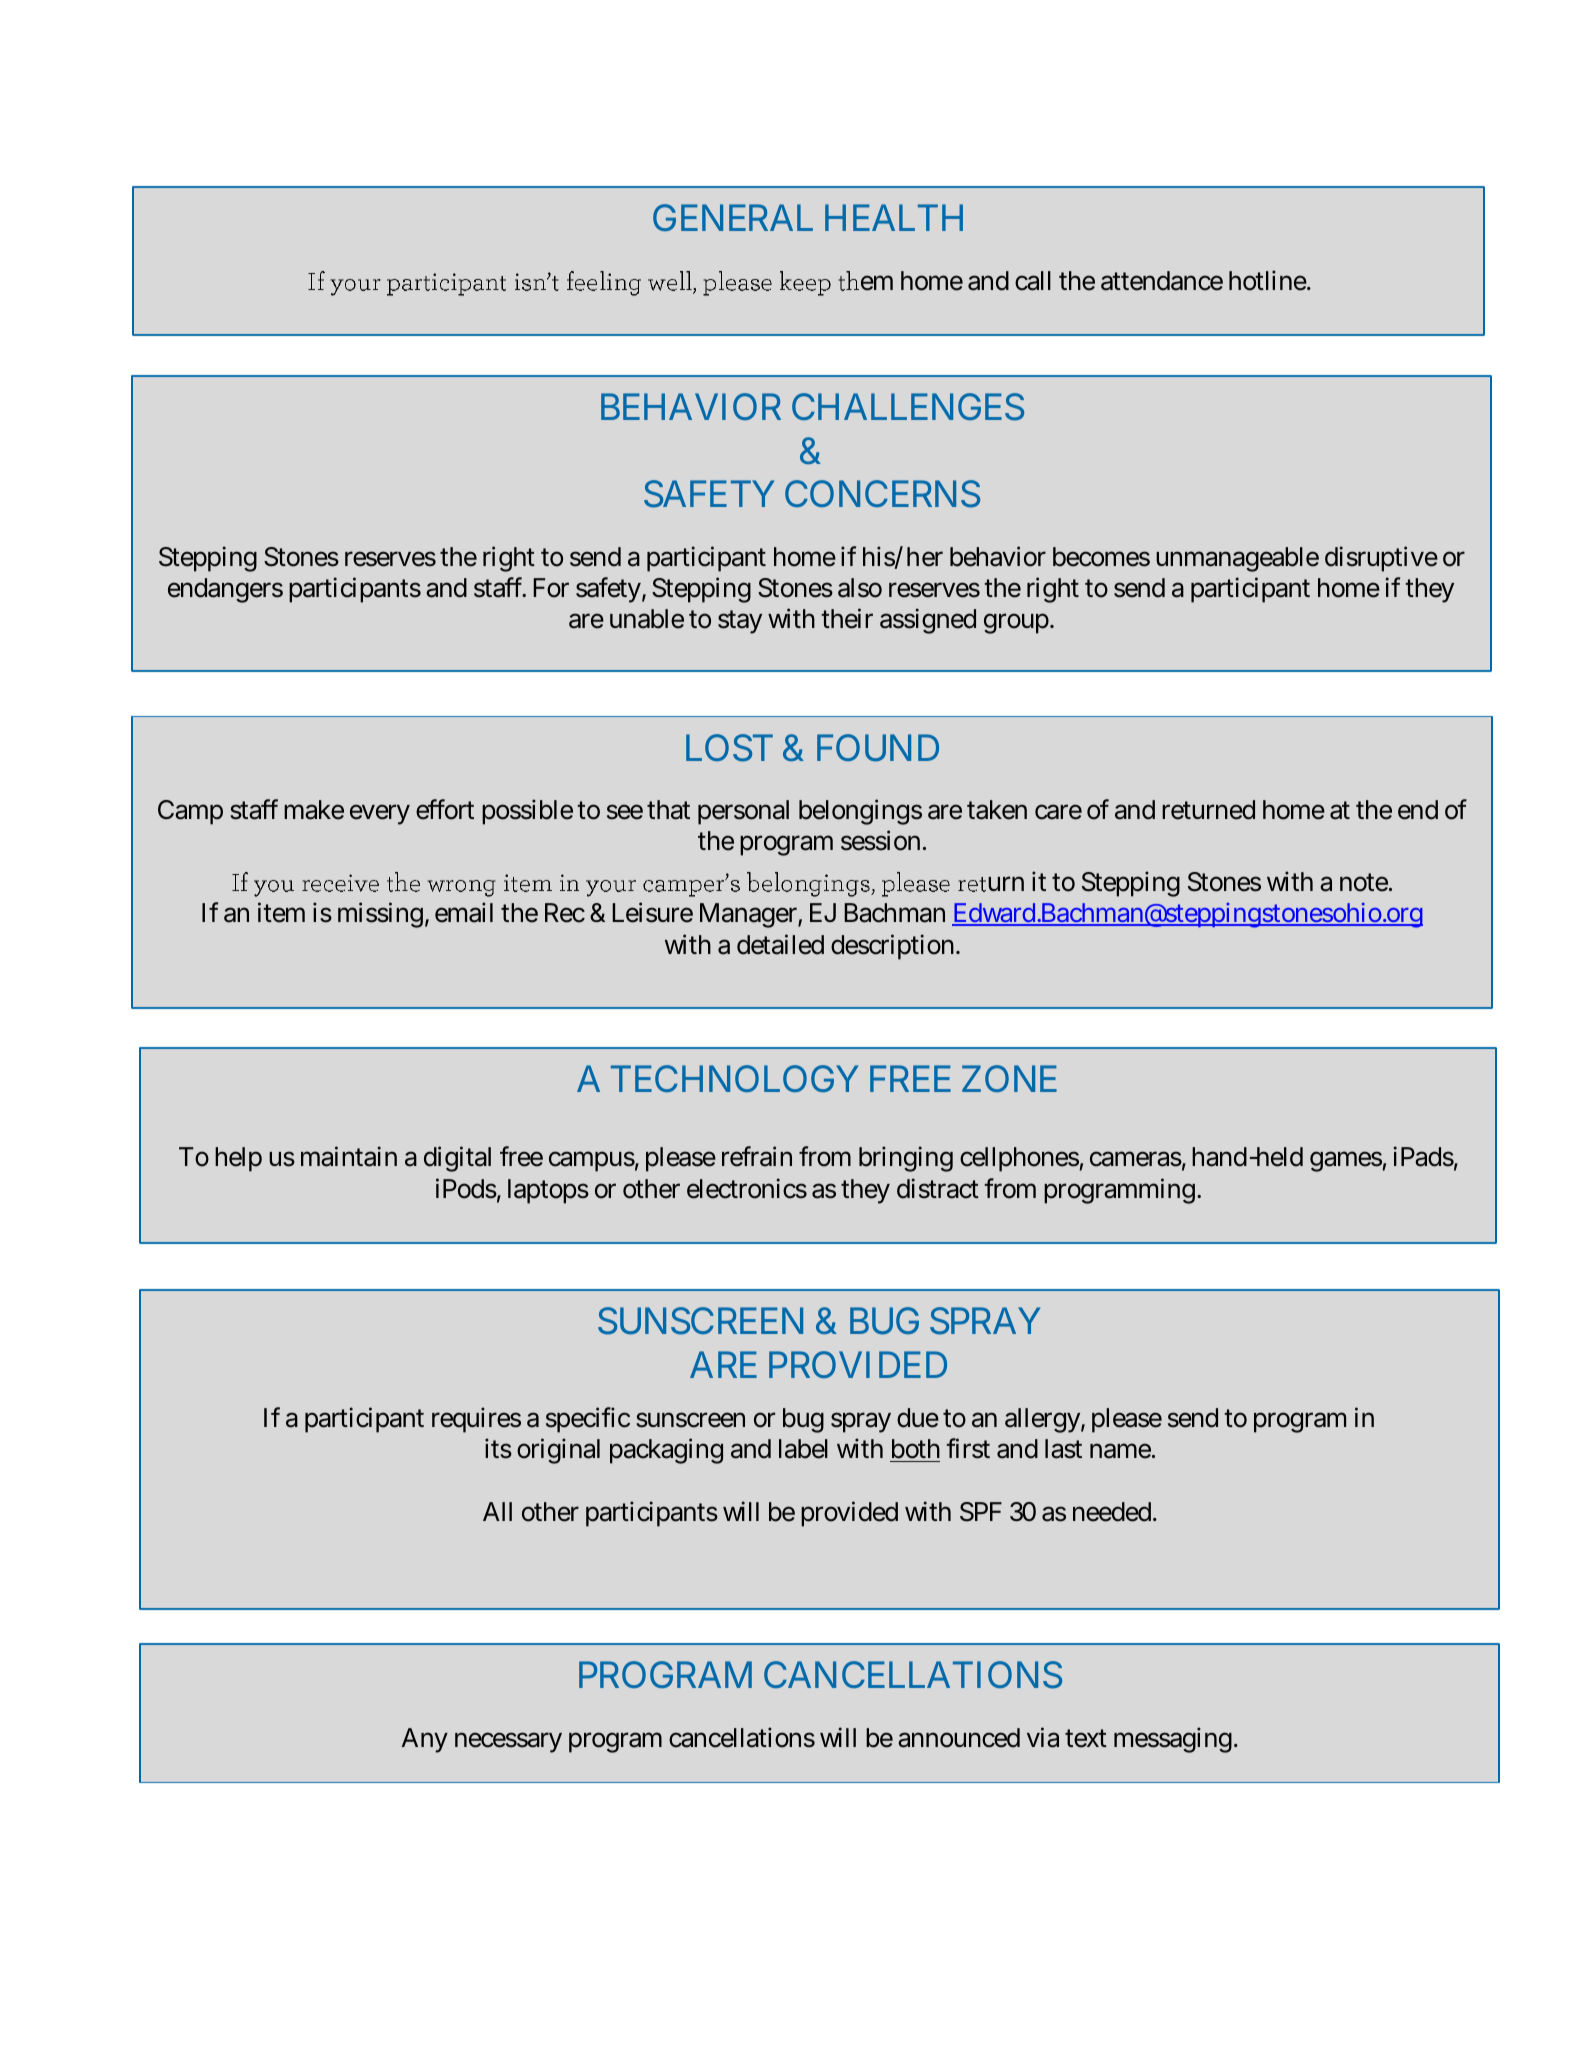 Image resolution: width=1591 pixels, height=2059 pixels. Describe the element at coordinates (1208, 810) in the screenshot. I see `returned` at that location.
